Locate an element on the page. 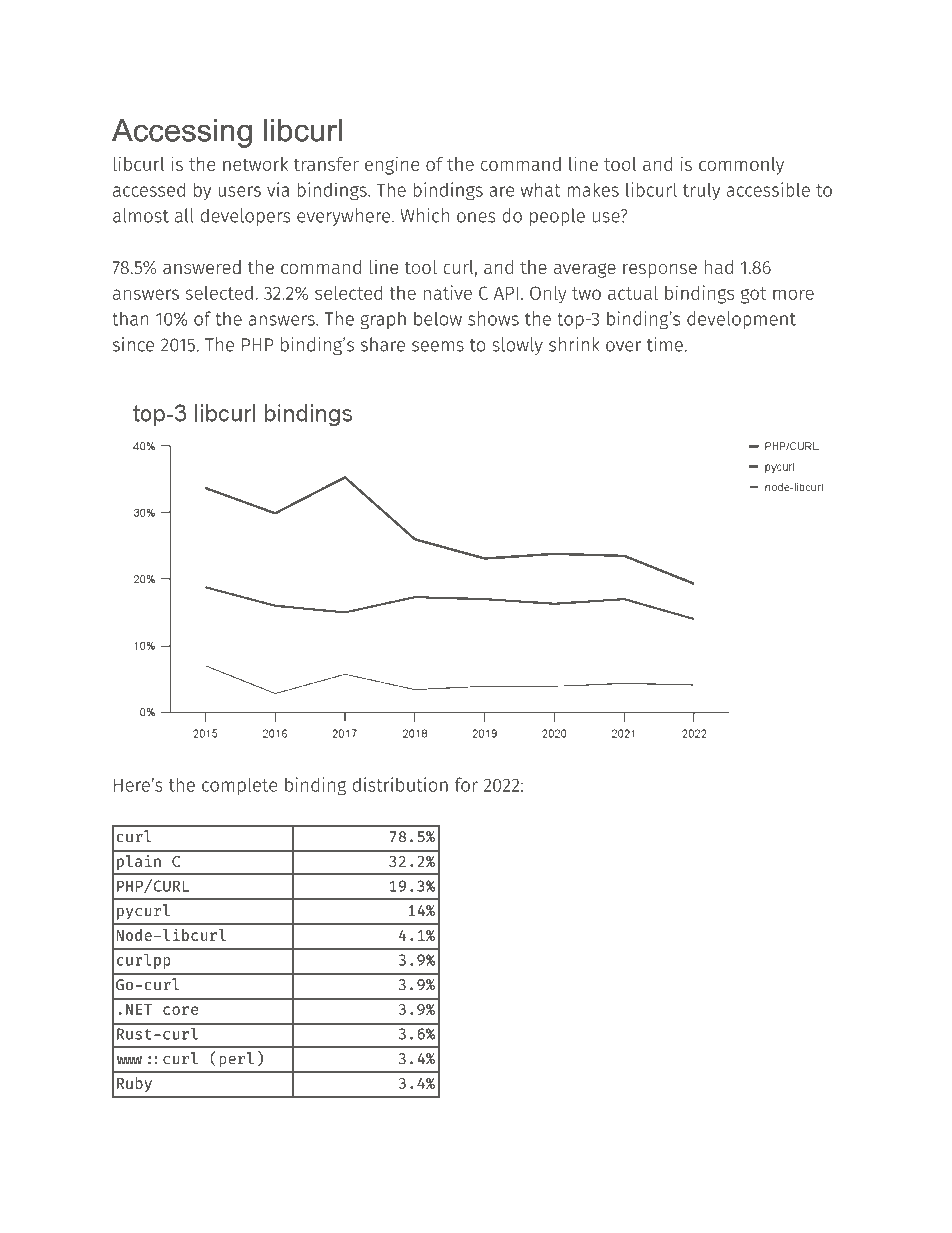 This page has height=1233, width=952. network is located at coordinates (255, 164).
